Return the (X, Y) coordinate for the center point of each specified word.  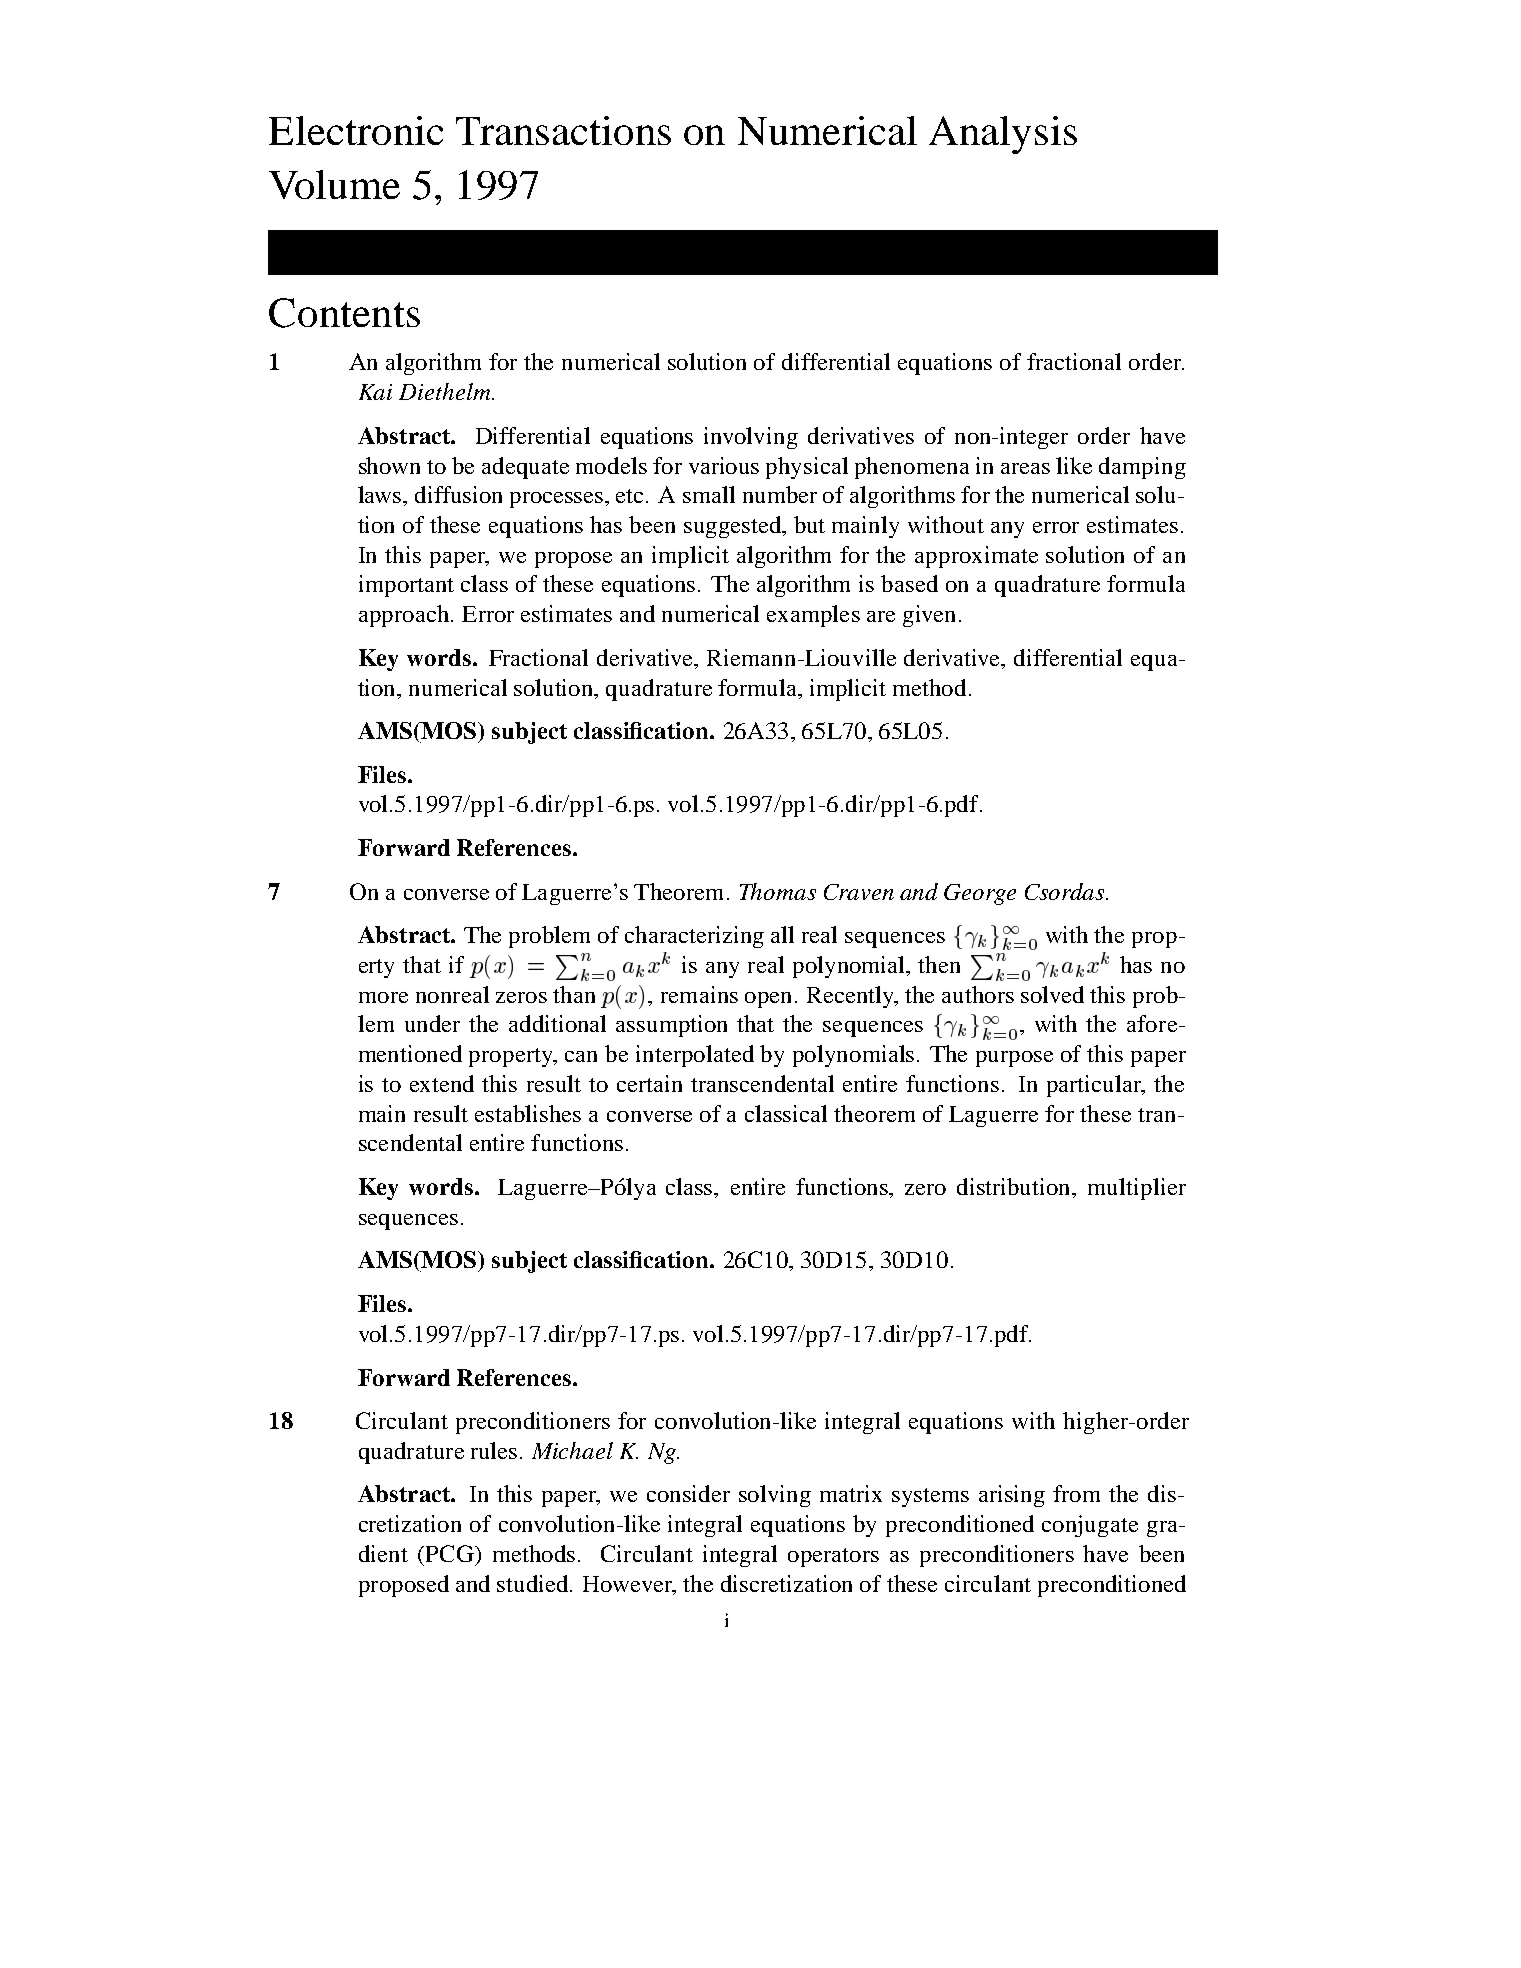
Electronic (356, 130)
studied (534, 1583)
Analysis (1003, 135)
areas (1025, 468)
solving (775, 1496)
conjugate (1090, 1526)
